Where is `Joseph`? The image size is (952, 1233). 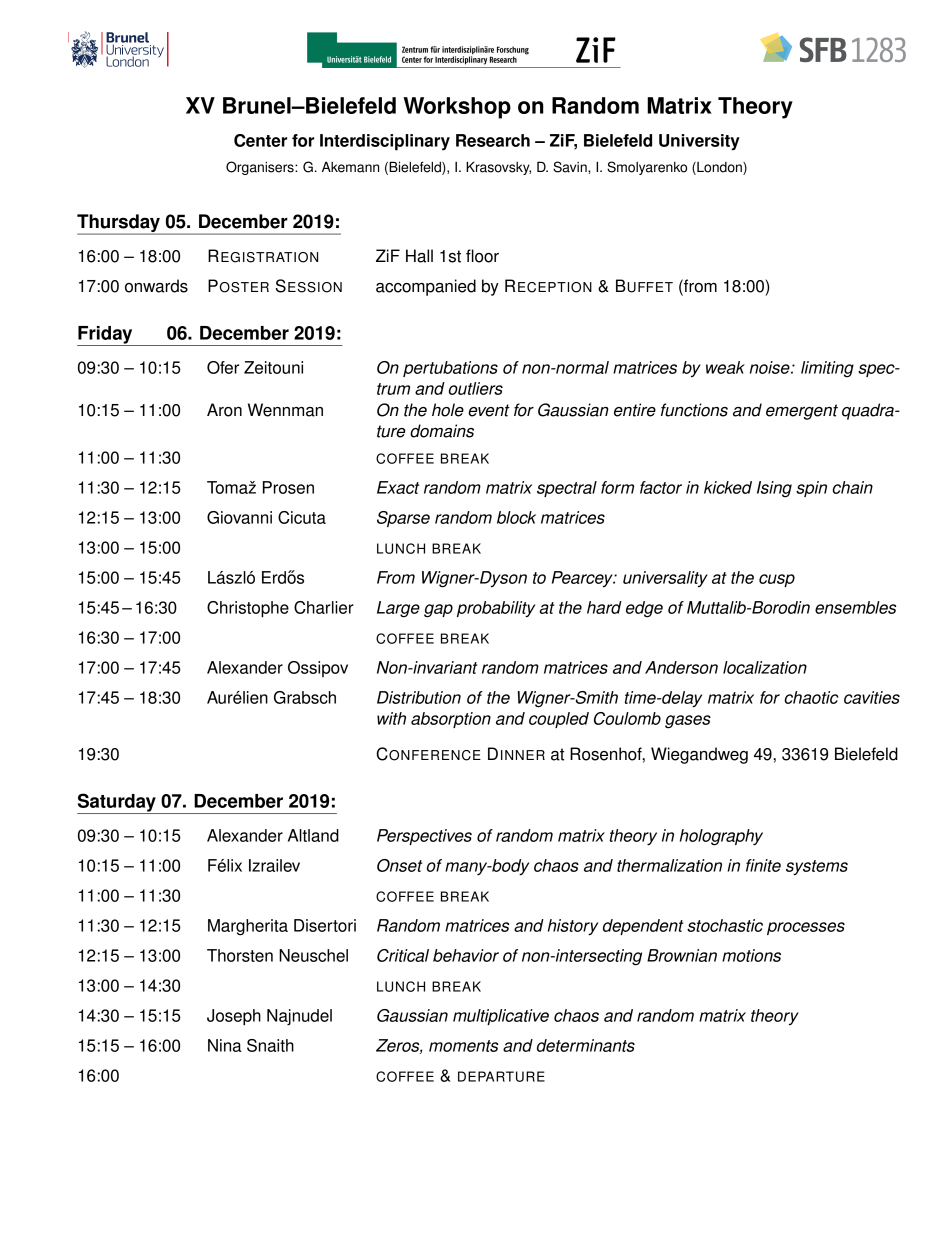
Joseph is located at coordinates (234, 1017).
